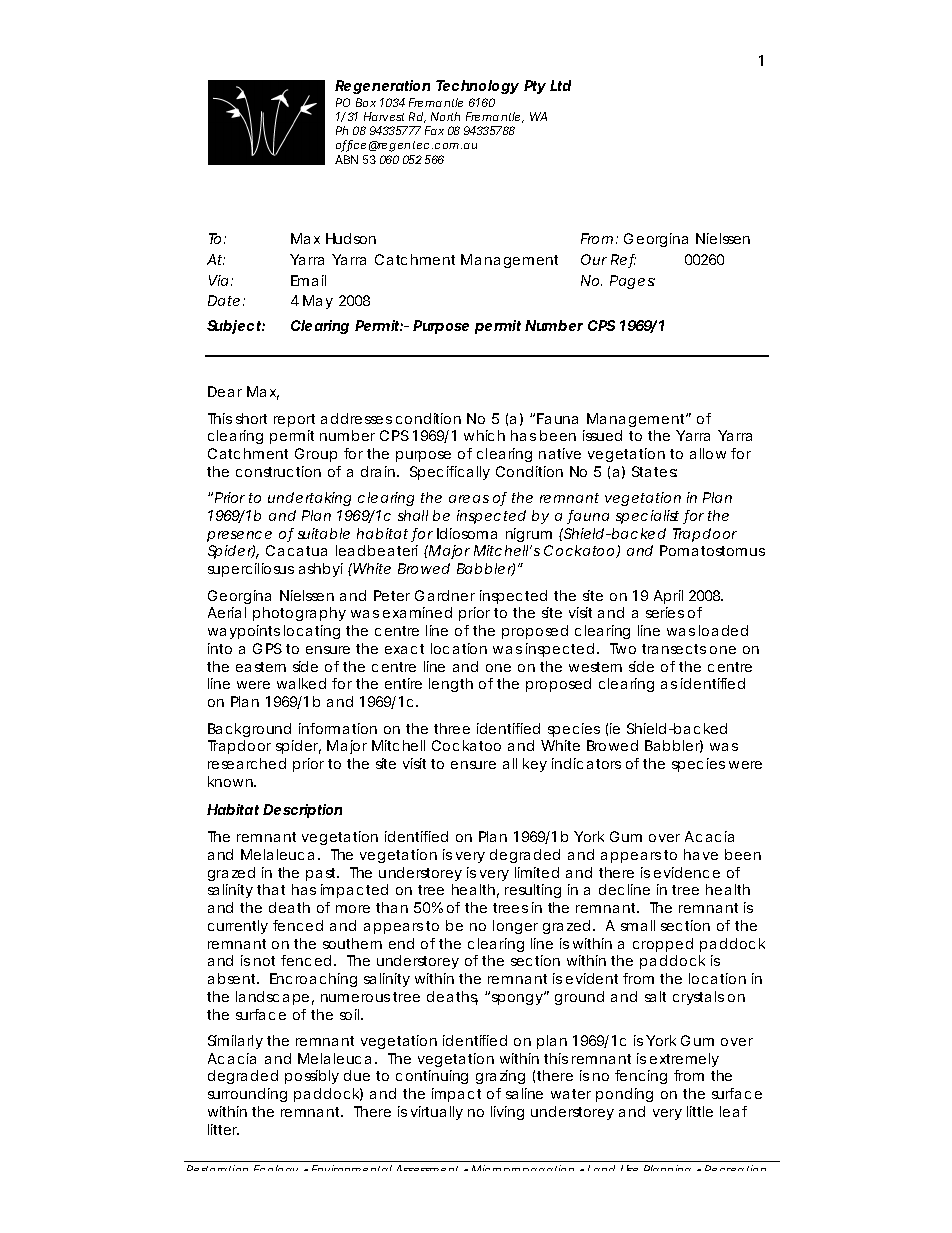 The image size is (952, 1233). Describe the element at coordinates (477, 87) in the document. I see `Technology` at that location.
